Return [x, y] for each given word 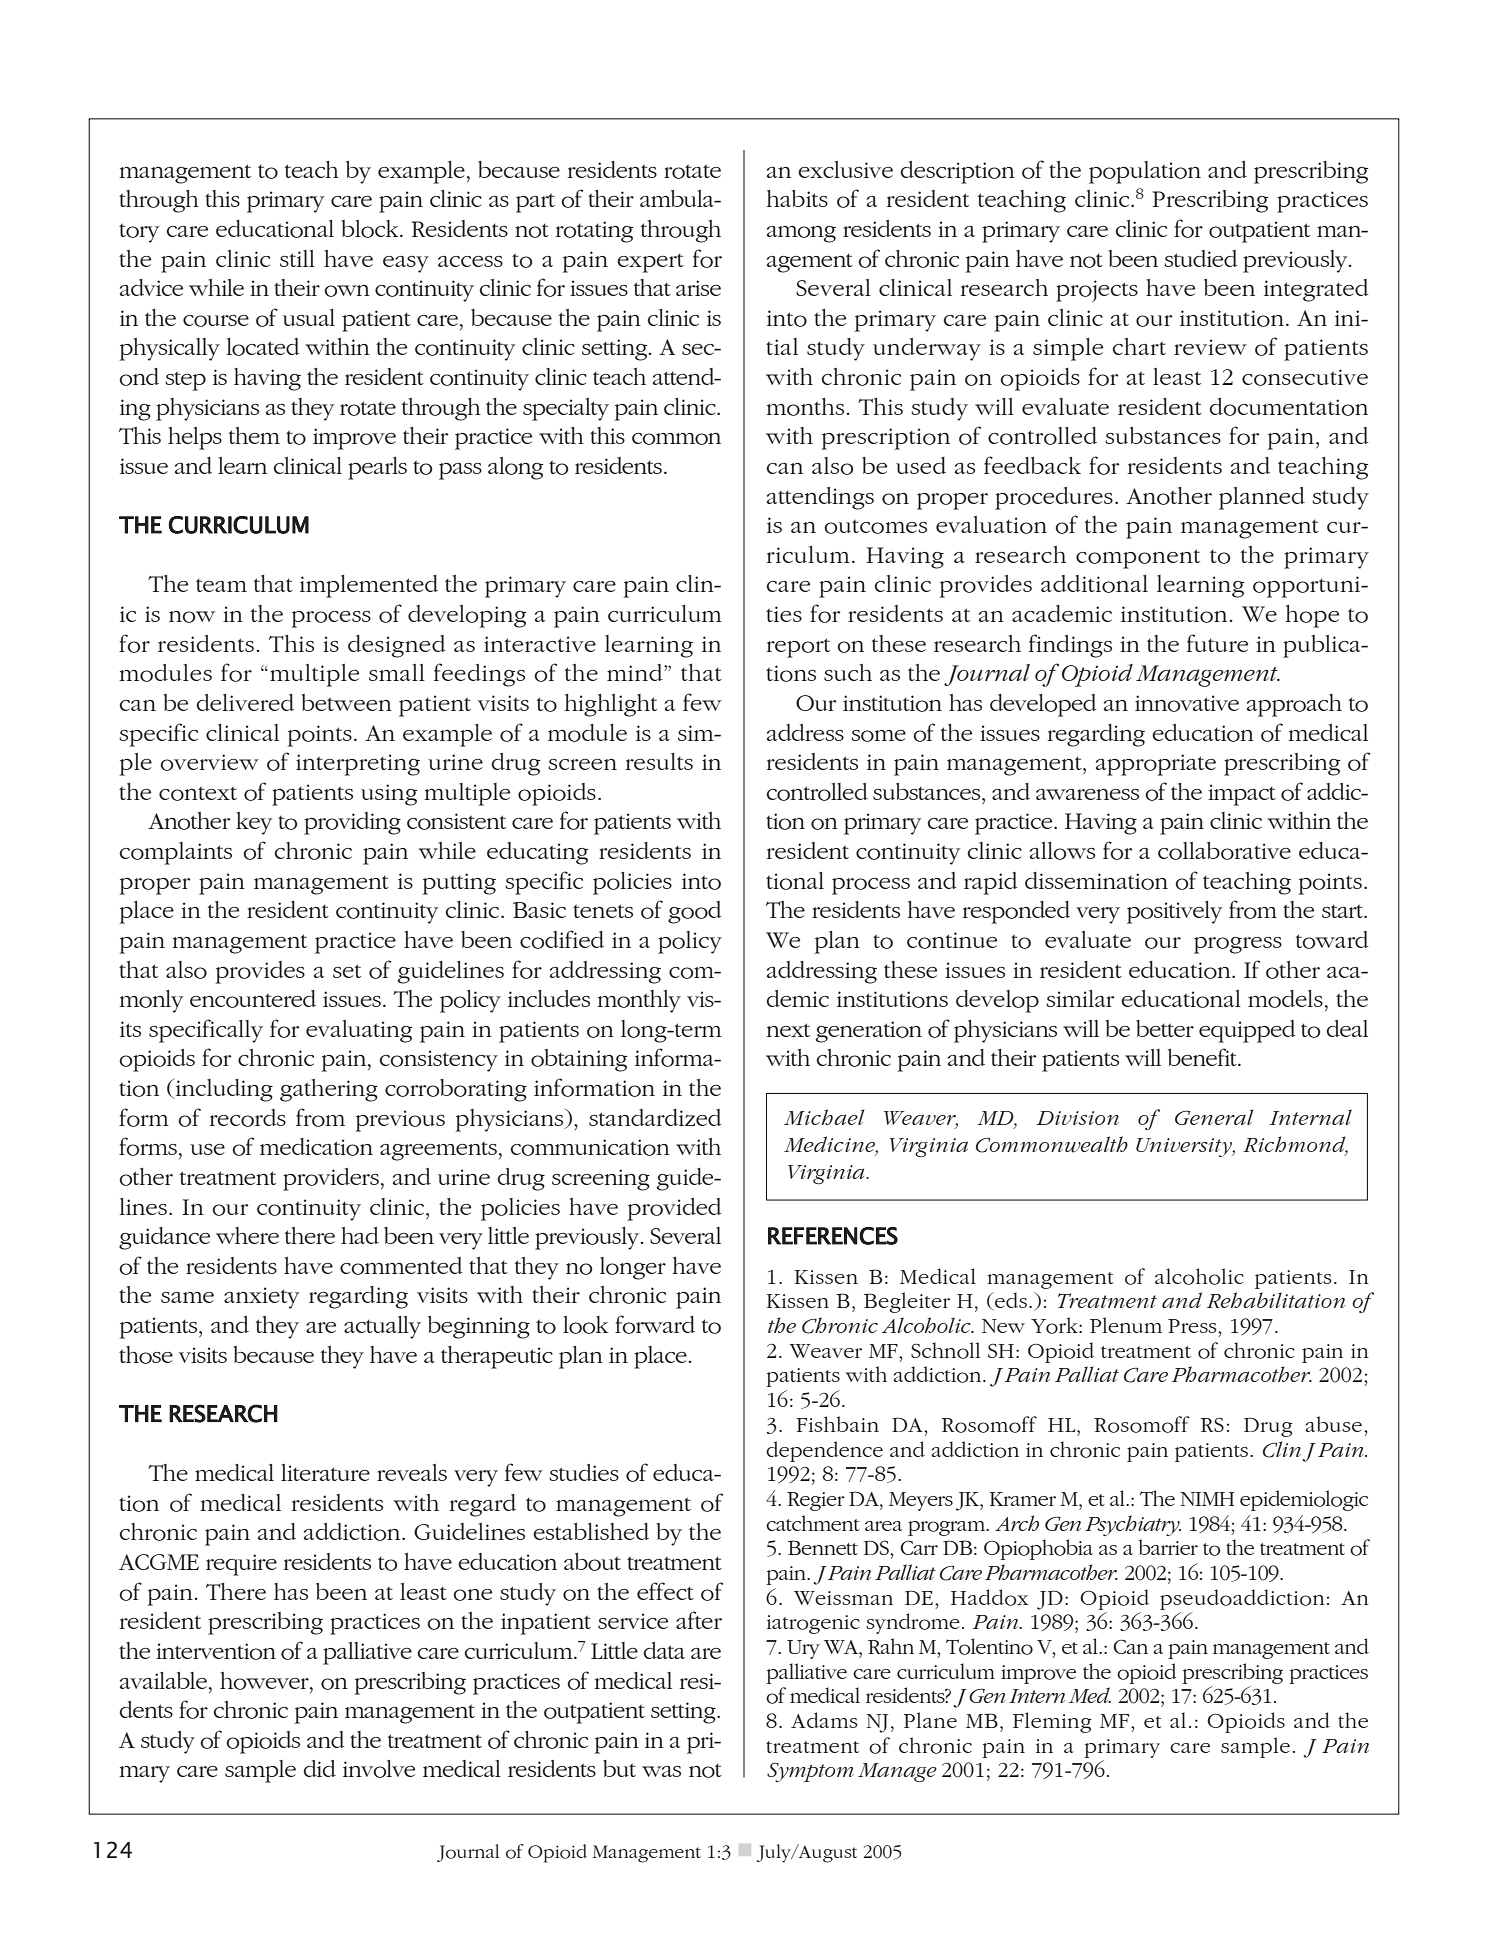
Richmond [1295, 1145]
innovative [1187, 703]
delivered [245, 702]
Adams [824, 1720]
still [297, 258]
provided [674, 1209]
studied [1200, 258]
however [265, 1681]
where [247, 1235]
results [659, 761]
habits [797, 198]
